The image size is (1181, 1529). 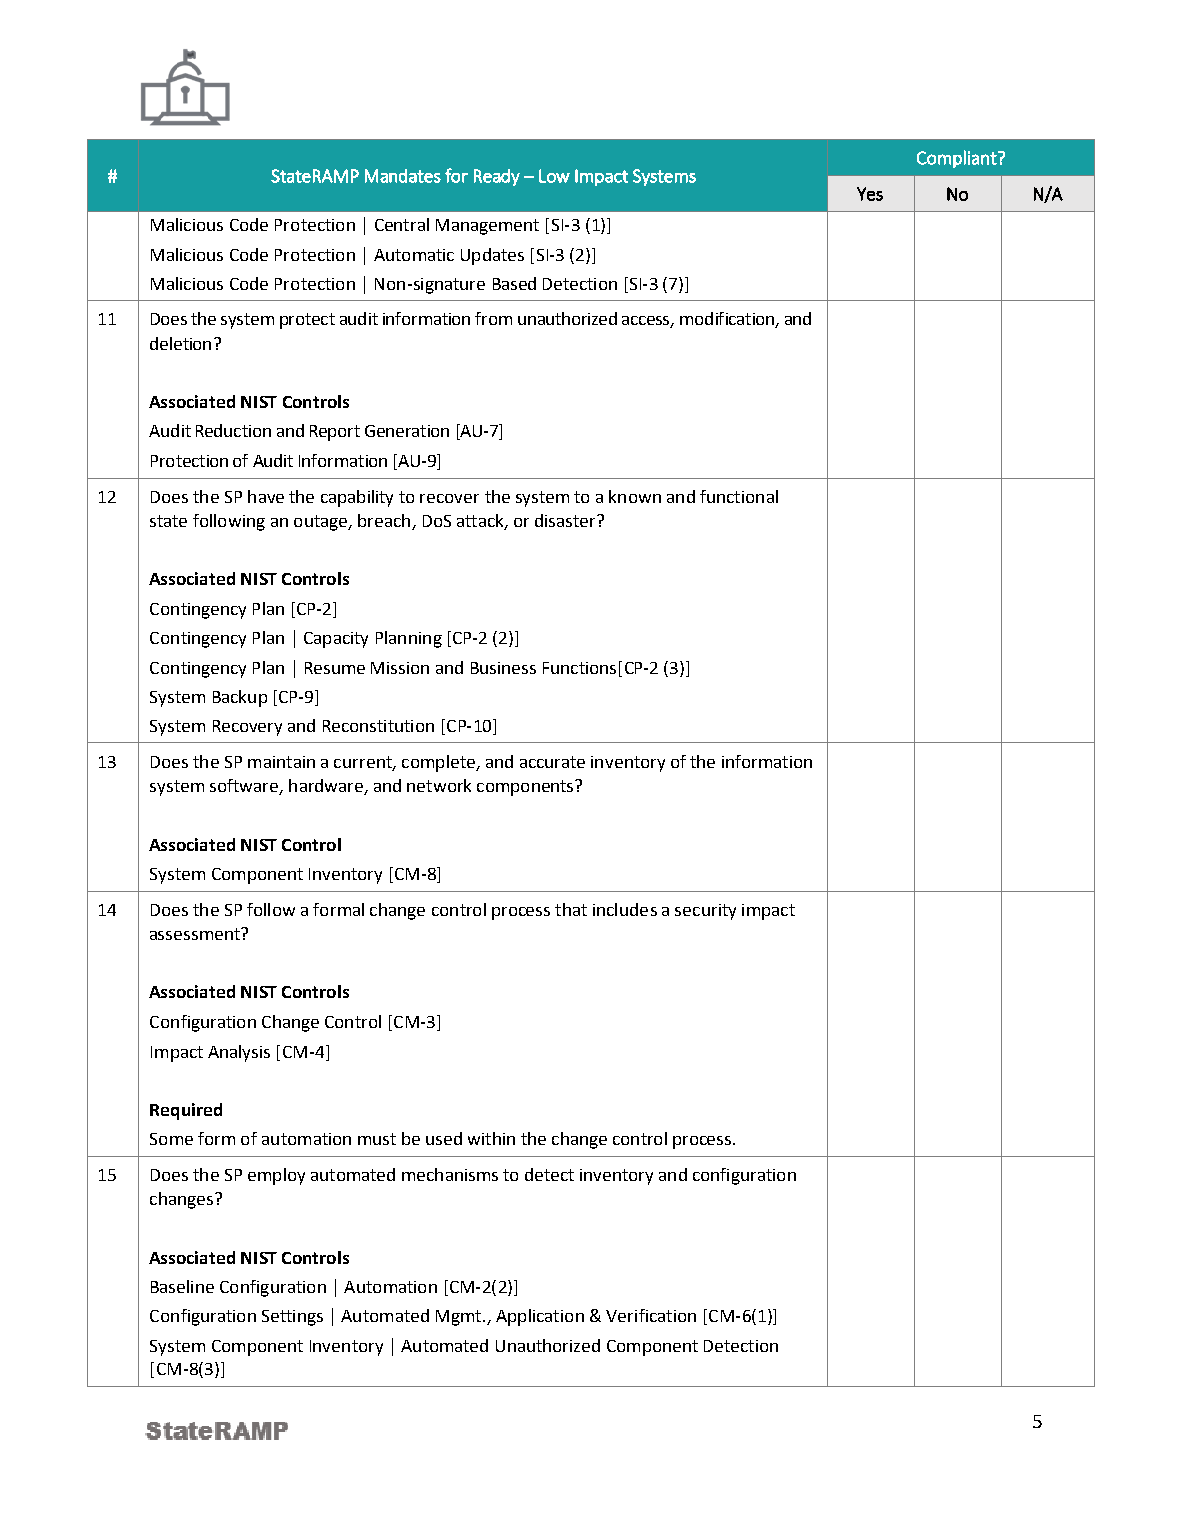 What do you see at coordinates (571, 909) in the screenshot?
I see `that` at bounding box center [571, 909].
